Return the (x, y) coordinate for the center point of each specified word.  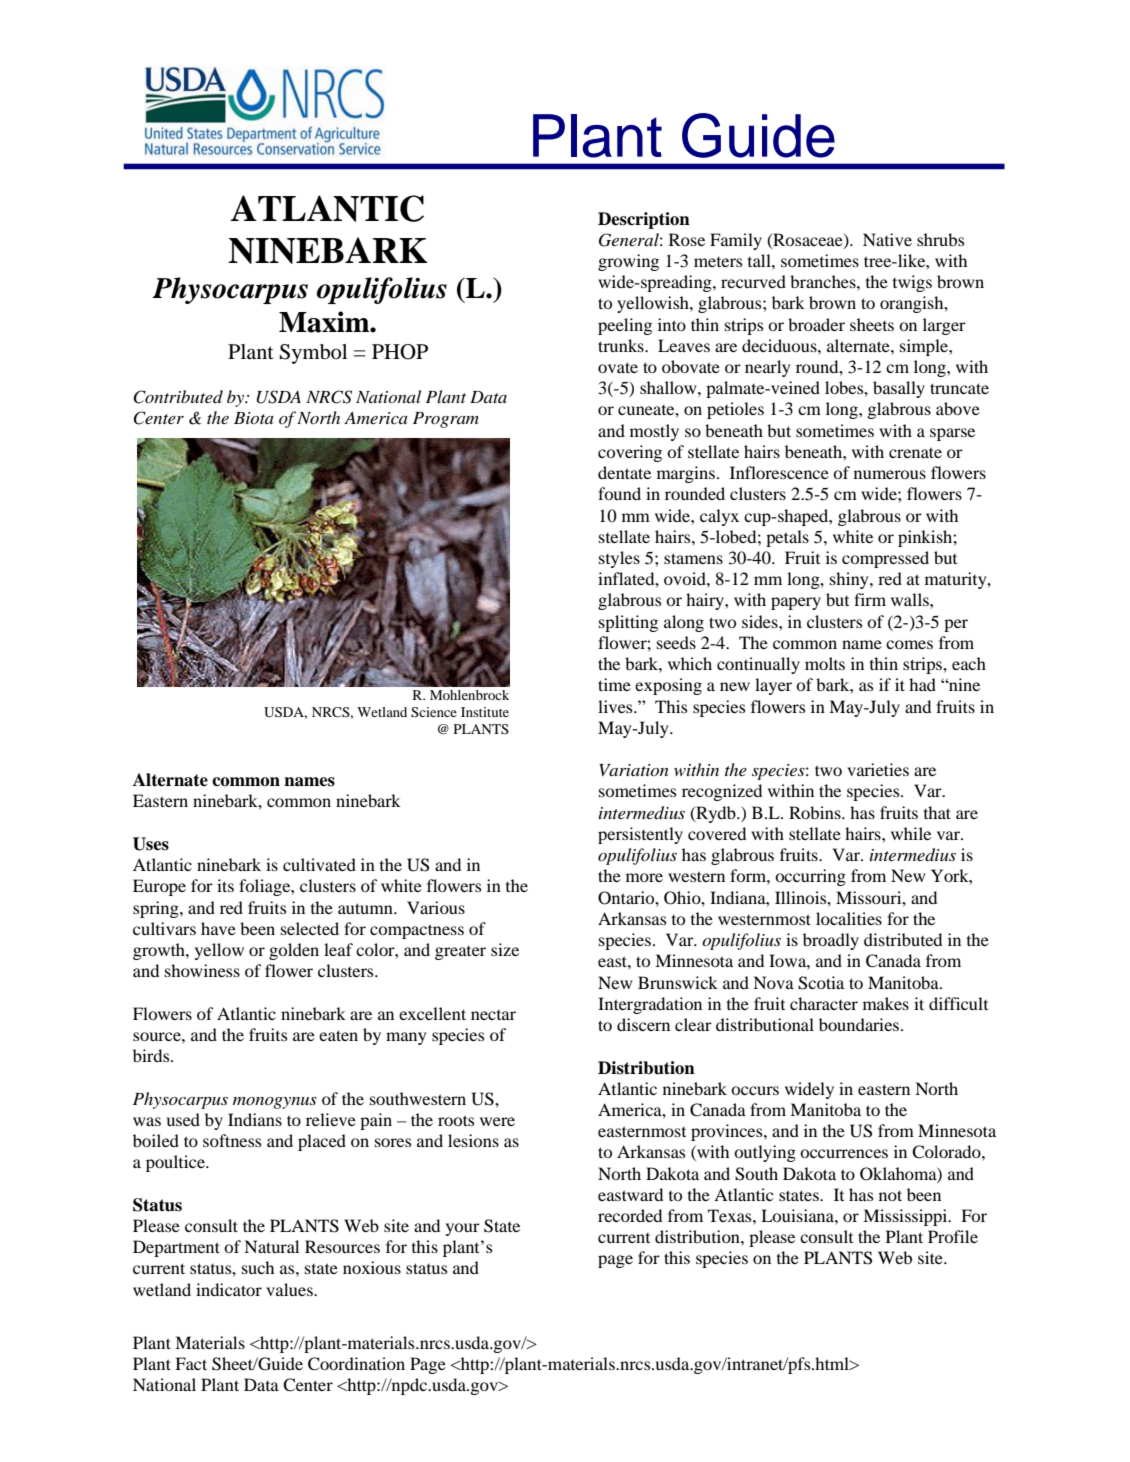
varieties (878, 769)
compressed (885, 559)
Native (887, 239)
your (463, 1229)
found (619, 493)
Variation (633, 770)
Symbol (313, 354)
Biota (254, 418)
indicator (229, 1289)
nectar (493, 1015)
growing (628, 262)
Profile (953, 1236)
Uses (151, 844)
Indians (255, 1119)
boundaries (860, 1024)
